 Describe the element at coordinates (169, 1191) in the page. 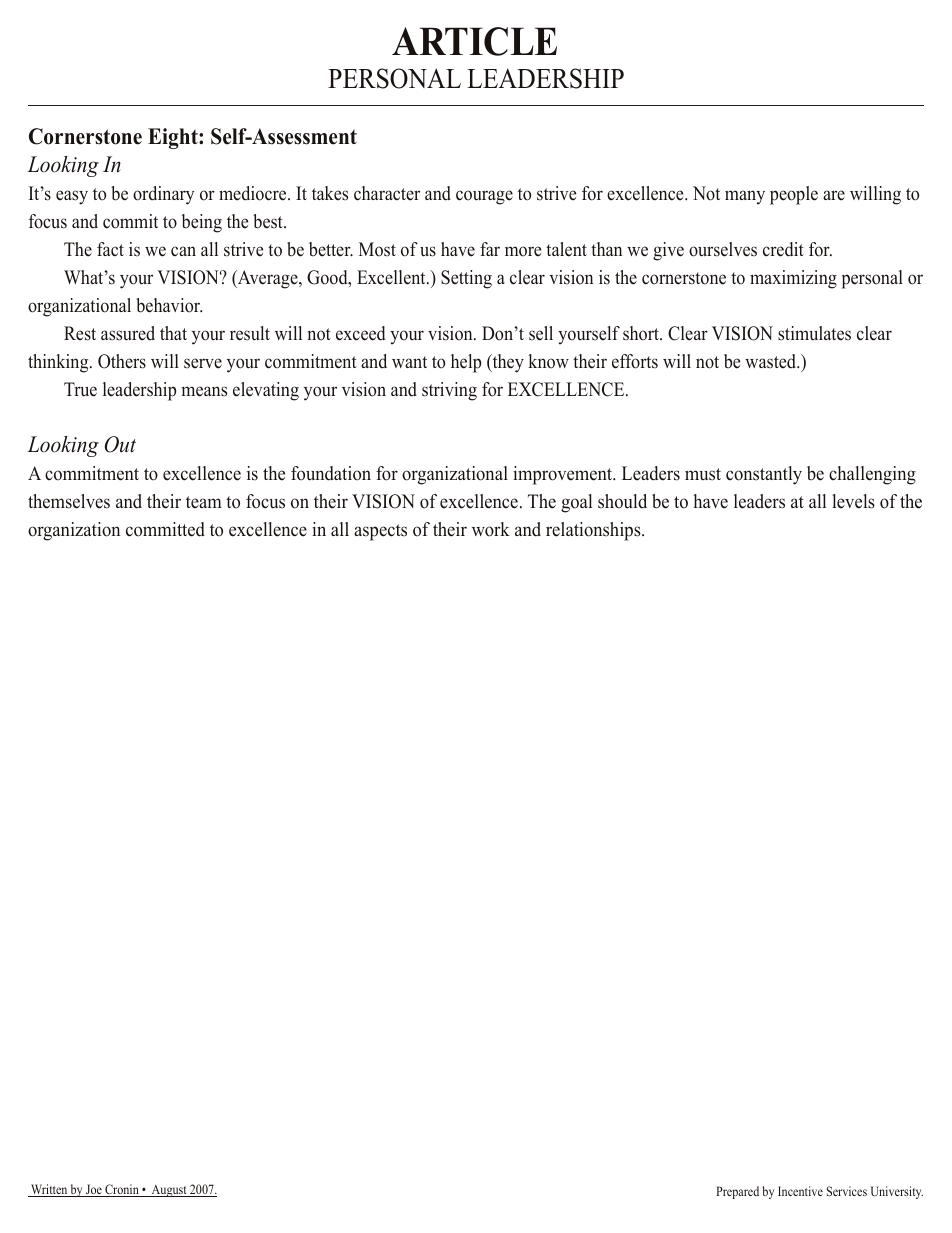

I see `August` at that location.
